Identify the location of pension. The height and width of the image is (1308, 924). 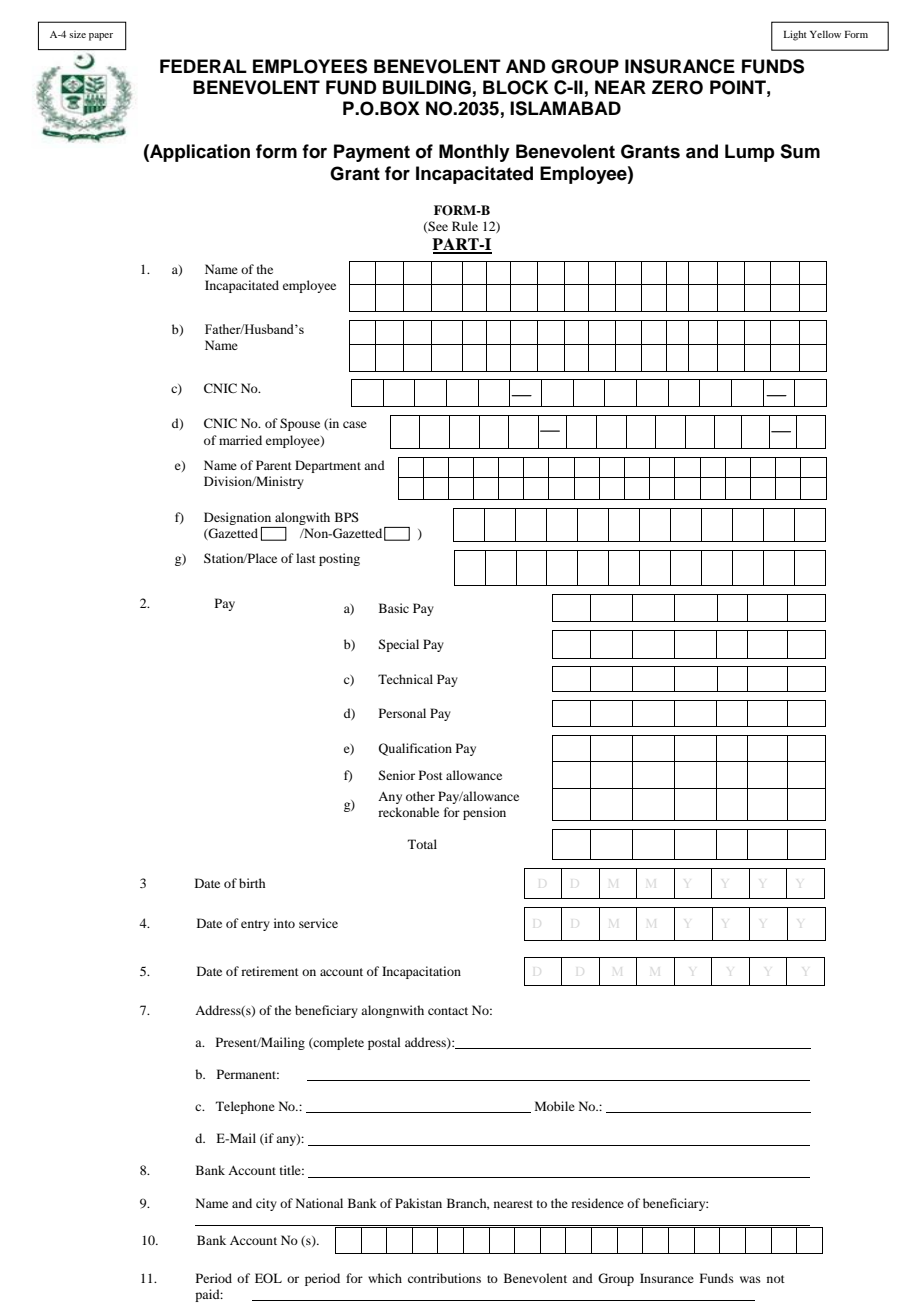
(484, 813).
